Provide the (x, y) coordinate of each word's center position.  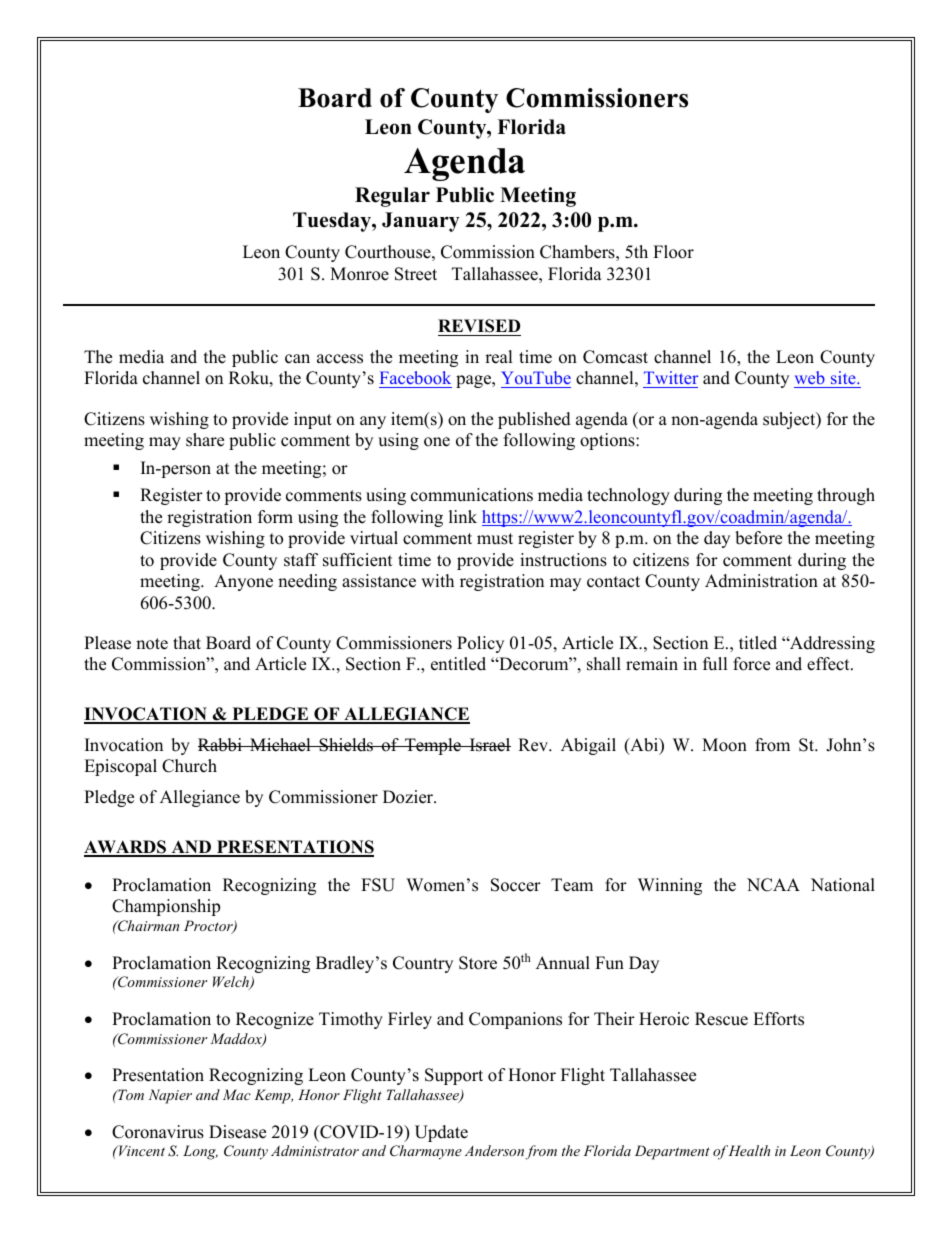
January (421, 222)
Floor (673, 252)
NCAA (773, 885)
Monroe (359, 274)
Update (441, 1133)
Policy (480, 644)
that (187, 642)
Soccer (516, 885)
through (846, 496)
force (751, 664)
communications (472, 495)
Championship (166, 907)
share (205, 440)
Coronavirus (158, 1132)
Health (749, 1150)
